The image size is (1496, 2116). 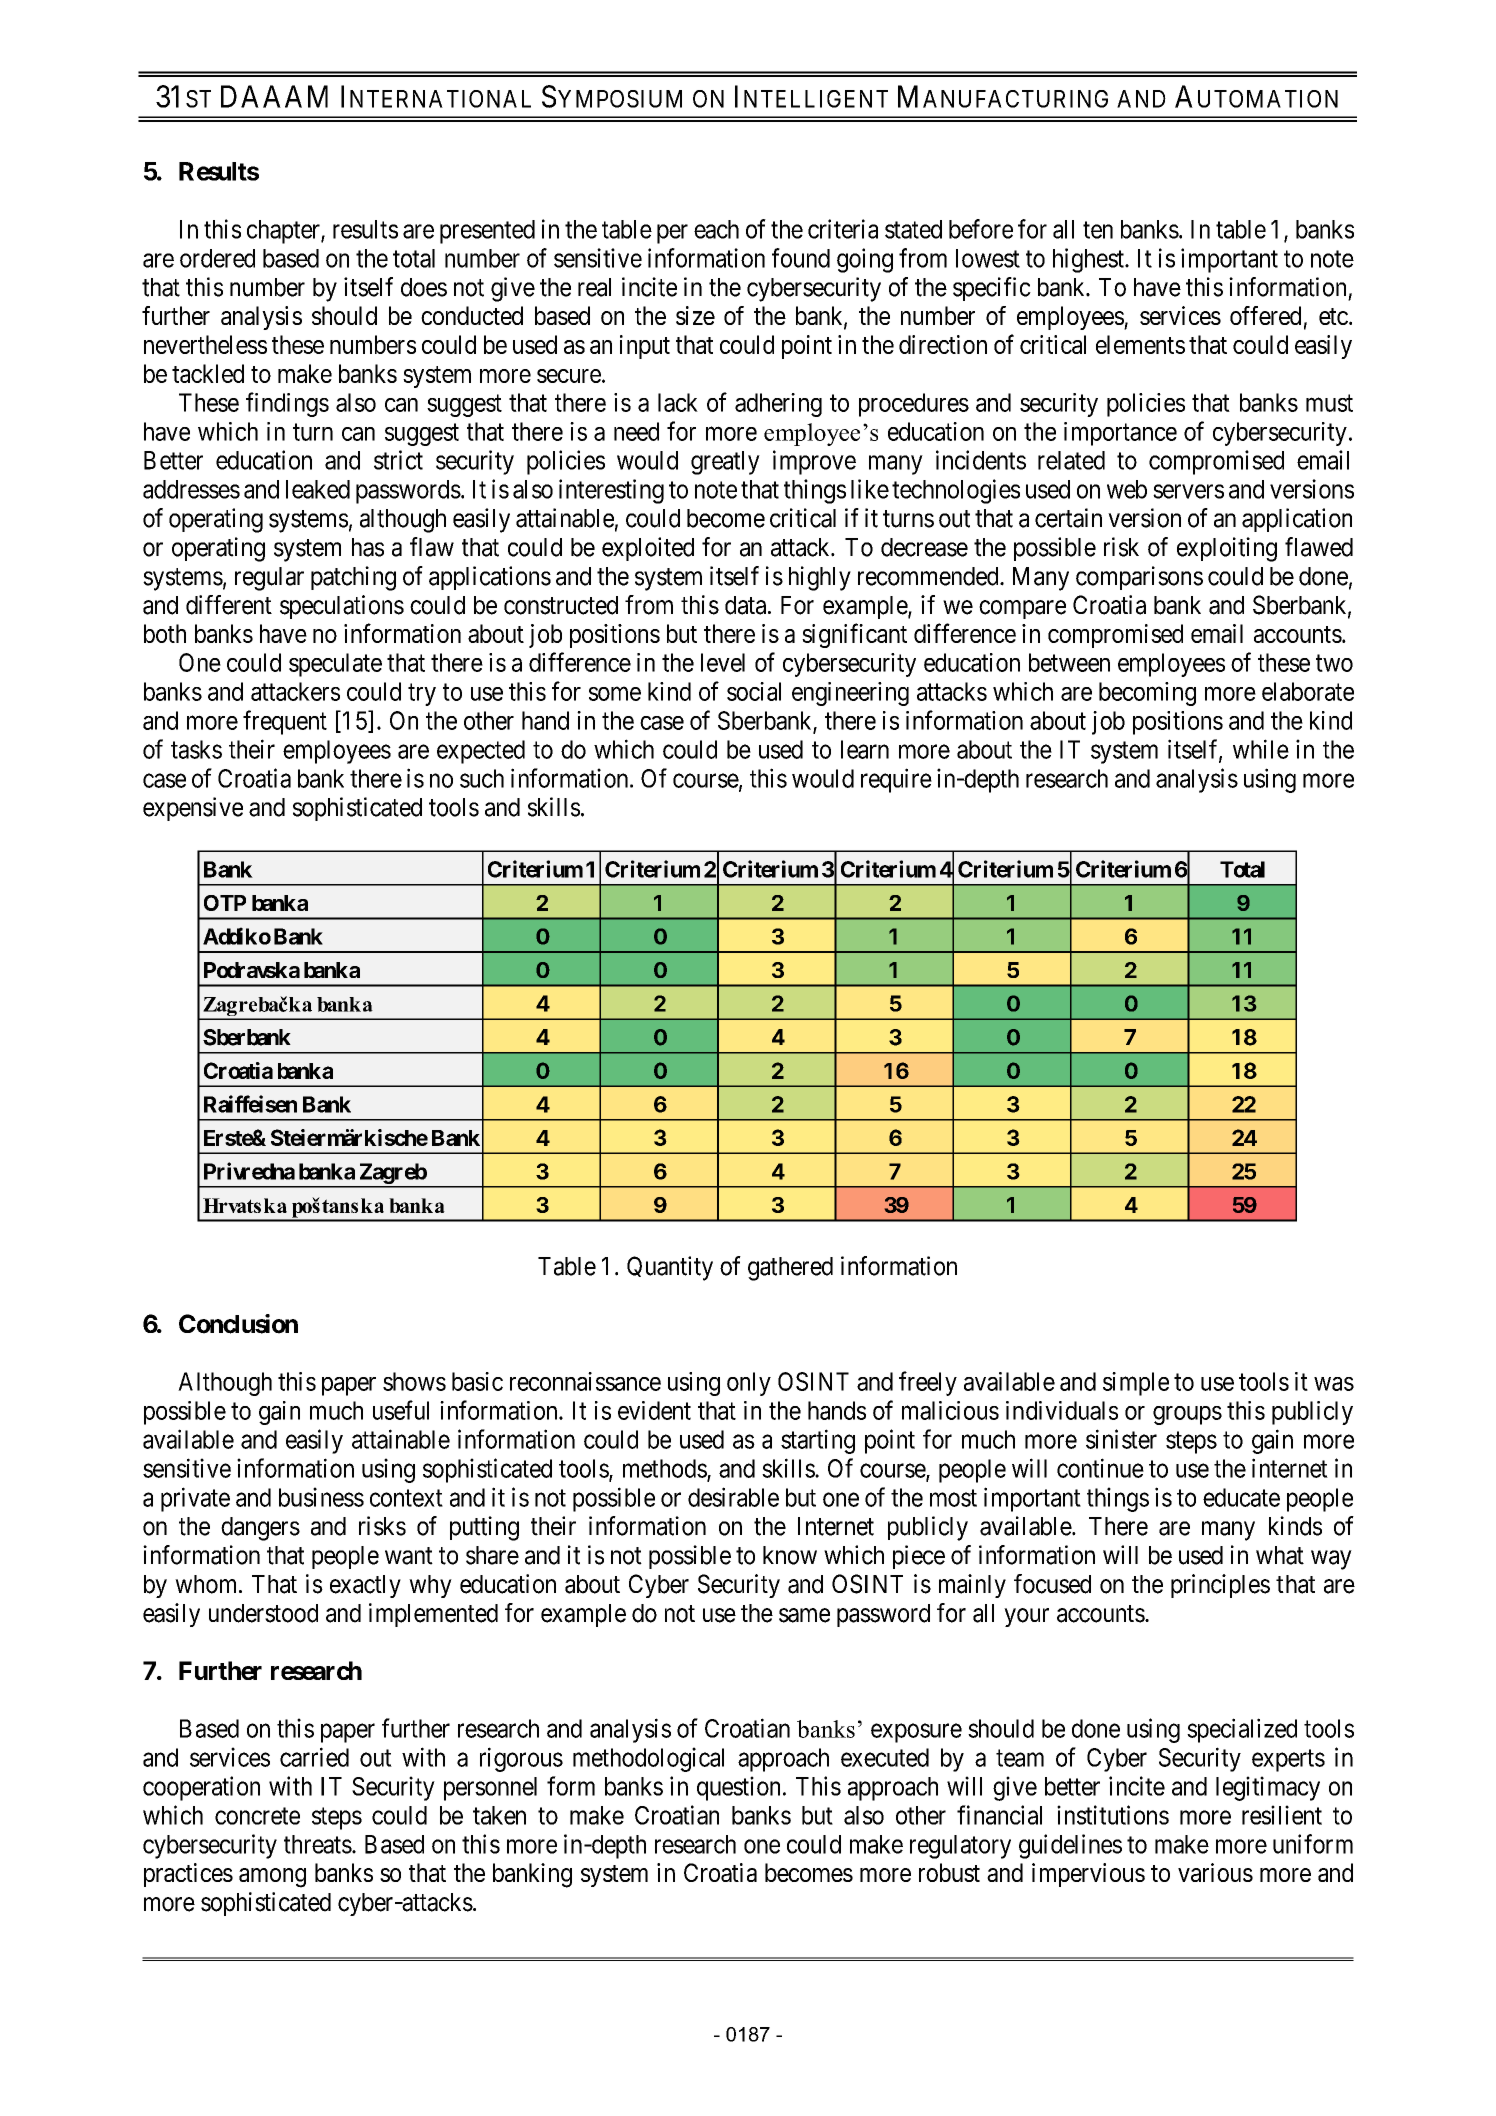 What do you see at coordinates (238, 1324) in the image?
I see `Conclusion` at bounding box center [238, 1324].
